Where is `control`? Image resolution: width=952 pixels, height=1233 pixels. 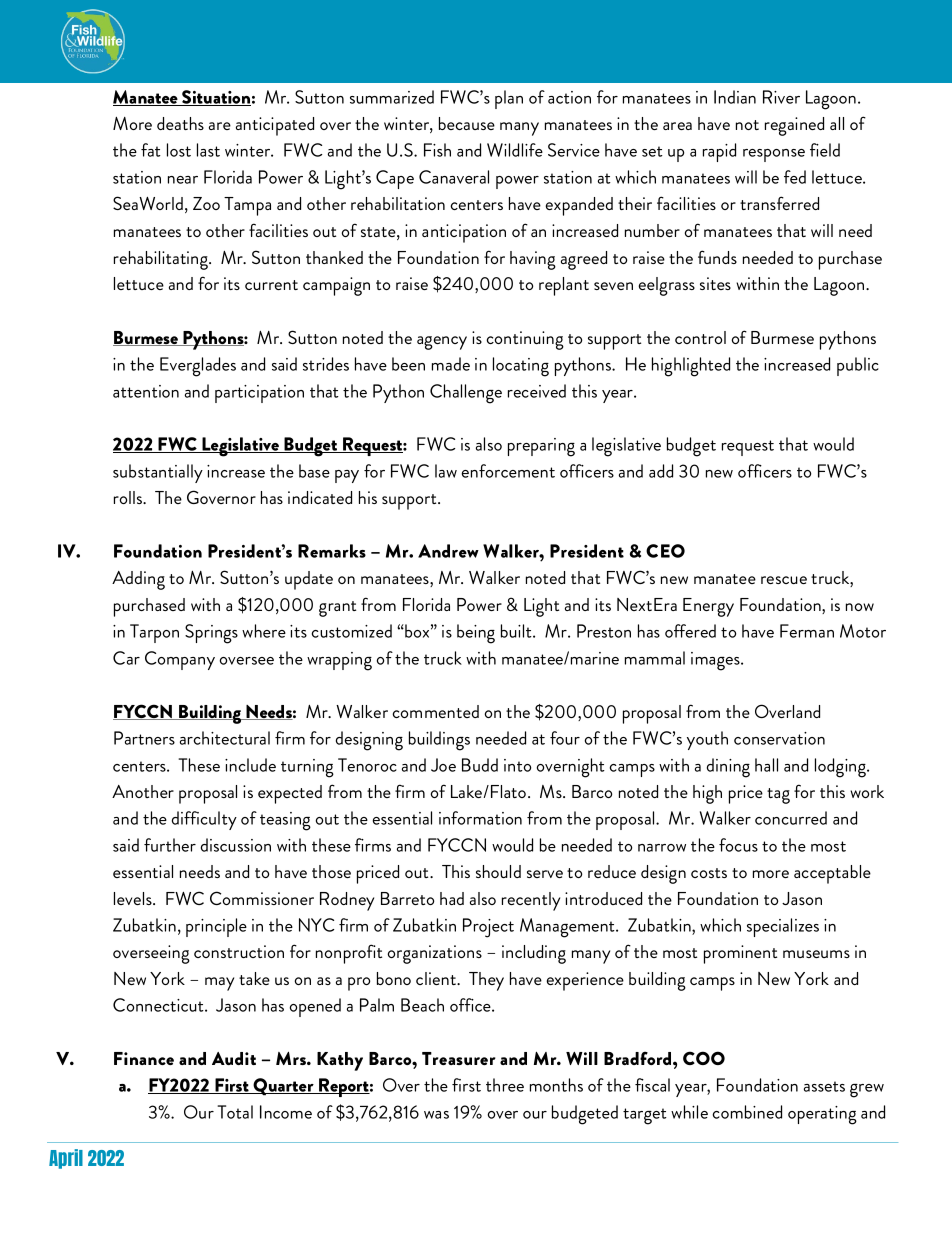 control is located at coordinates (700, 337).
